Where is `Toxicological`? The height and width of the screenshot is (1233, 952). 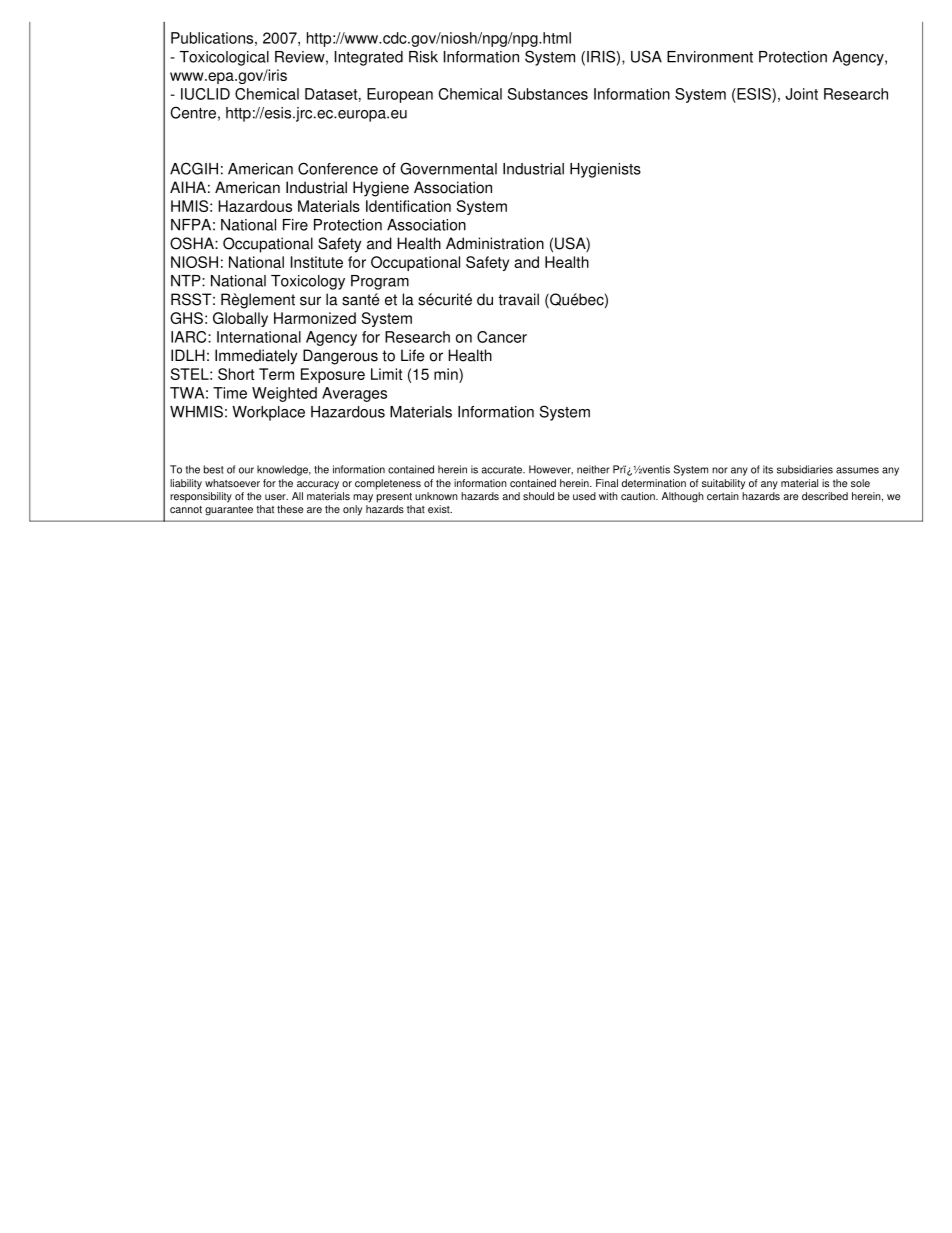 Toxicological is located at coordinates (224, 58).
